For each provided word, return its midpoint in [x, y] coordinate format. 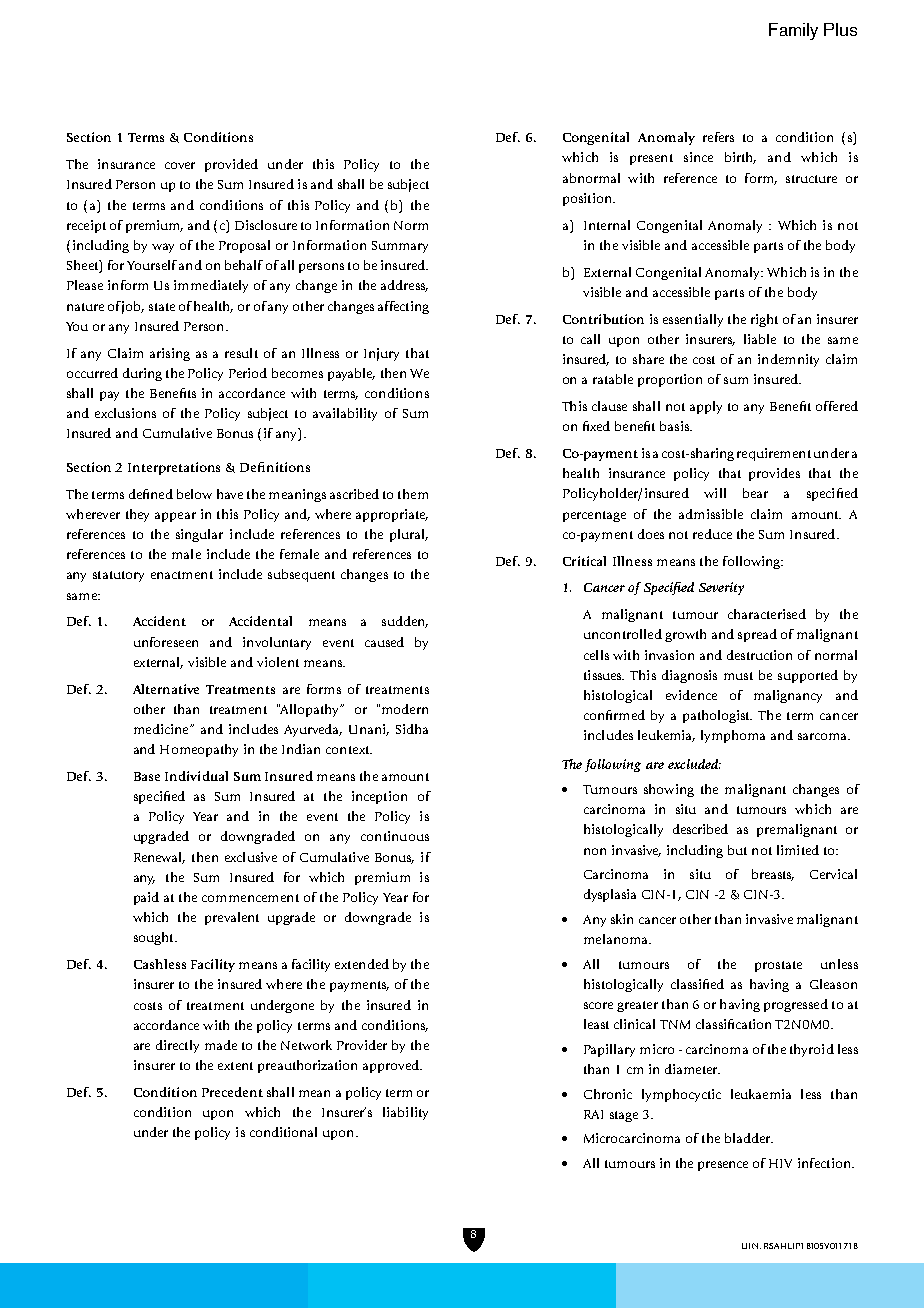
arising [170, 354]
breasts [773, 875]
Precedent [232, 1092]
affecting [403, 307]
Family [793, 31]
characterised [767, 614]
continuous [395, 836]
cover [180, 165]
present [651, 159]
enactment [182, 575]
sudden [405, 622]
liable [760, 339]
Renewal [159, 858]
